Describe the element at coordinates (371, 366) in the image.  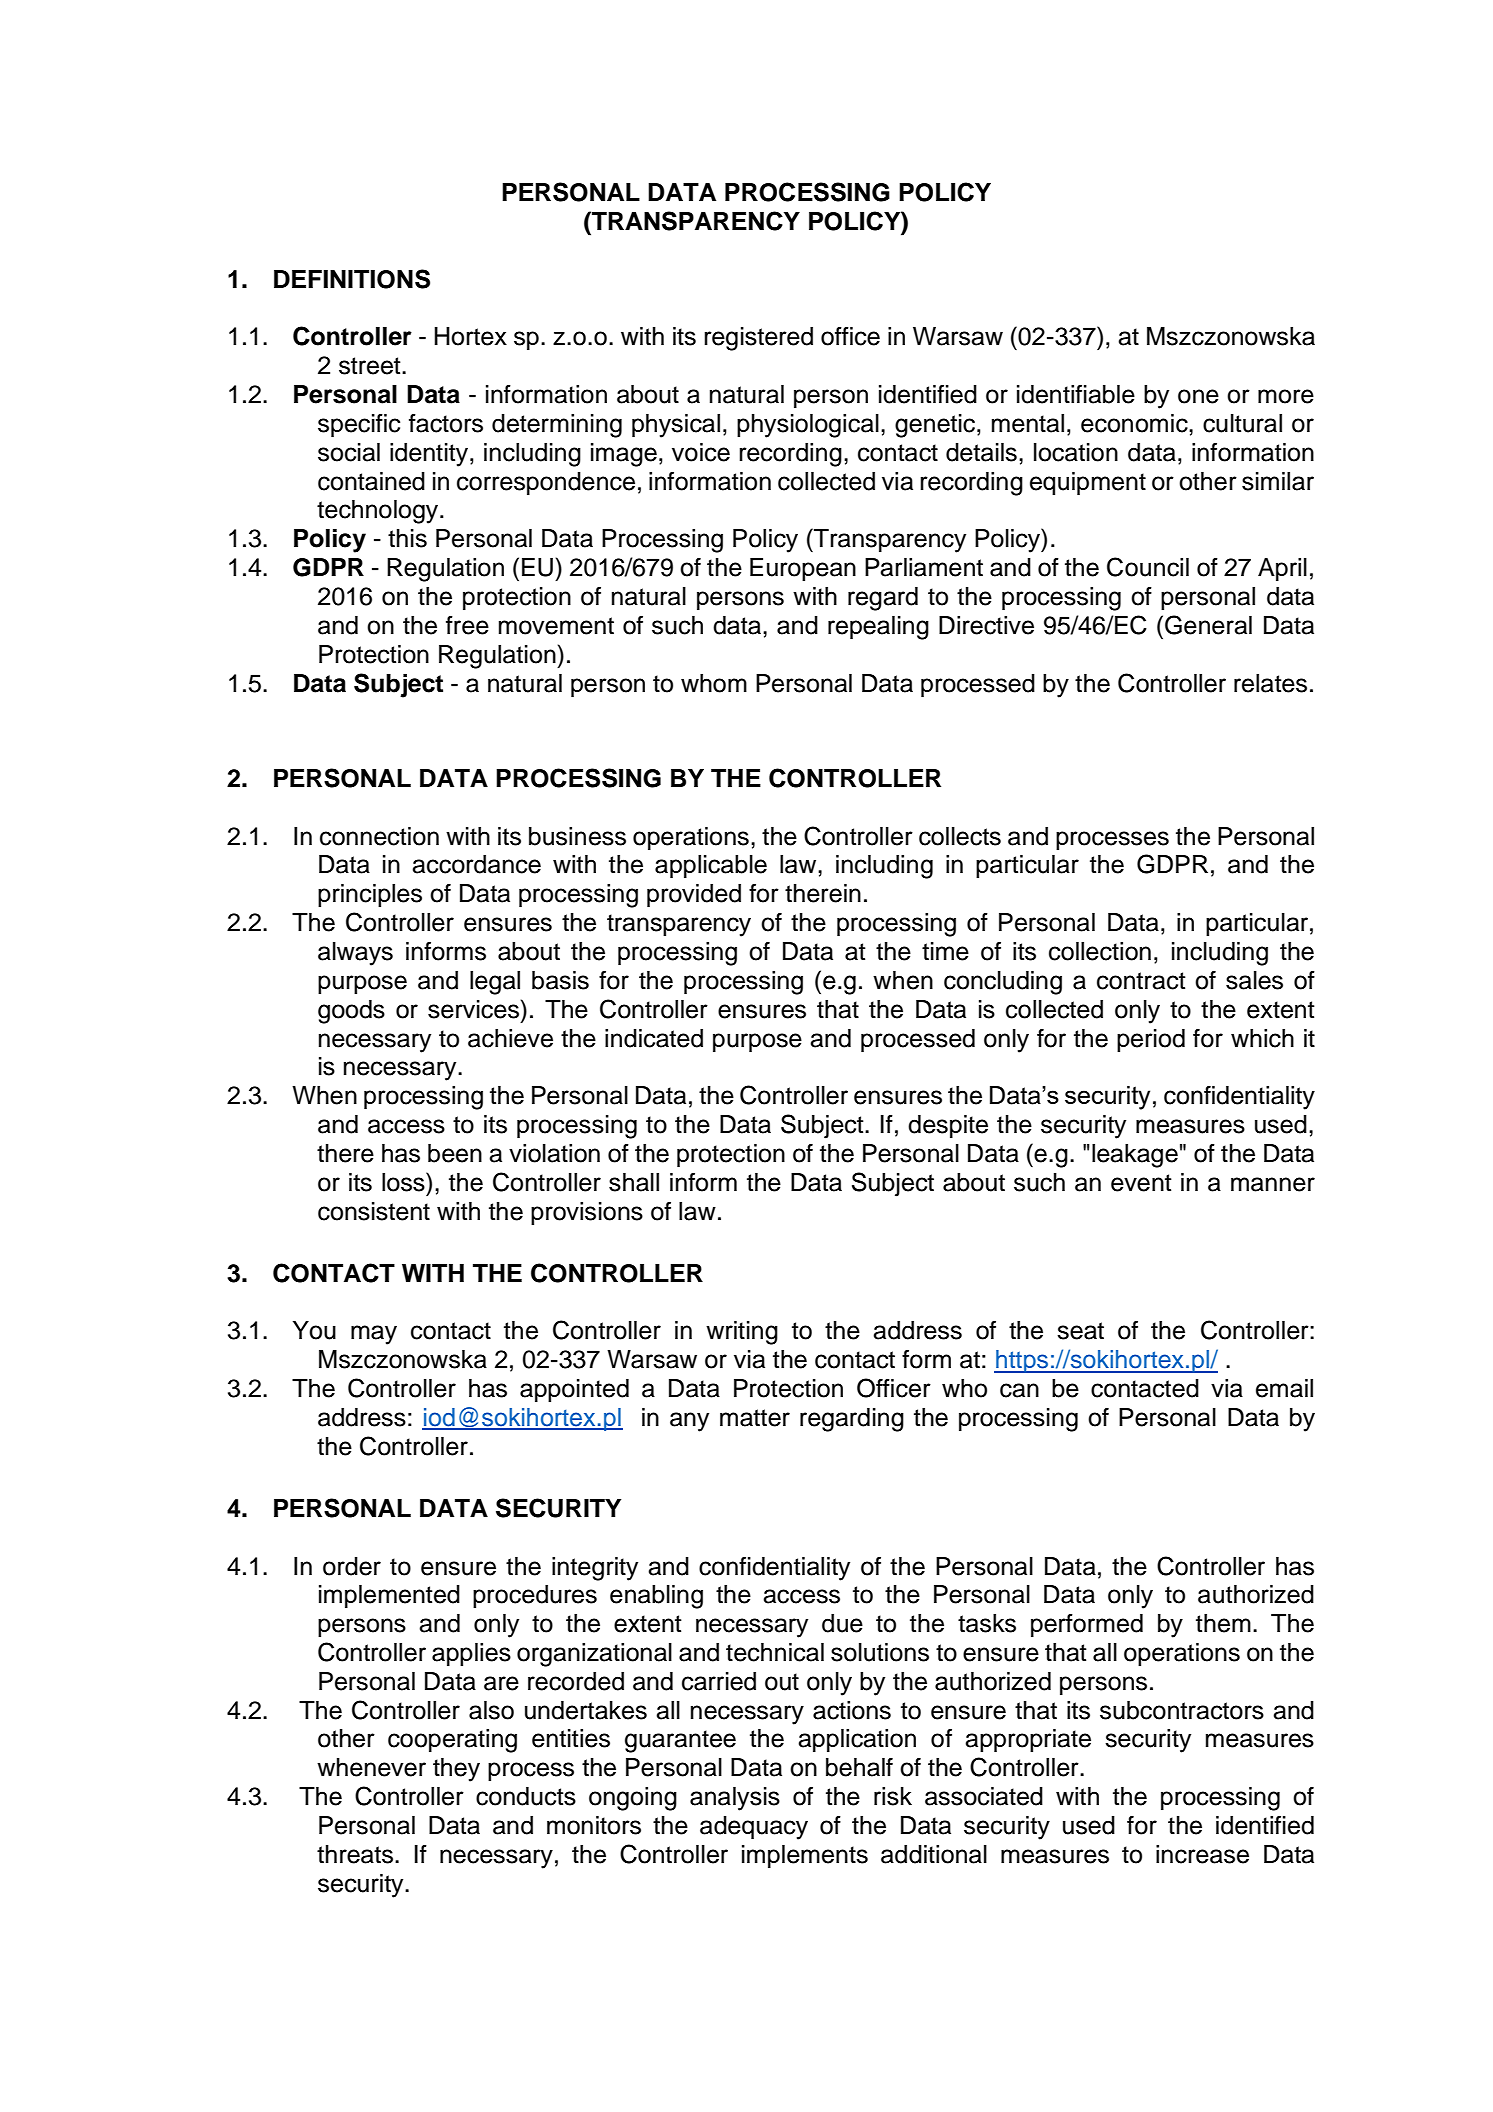
I see `street` at that location.
